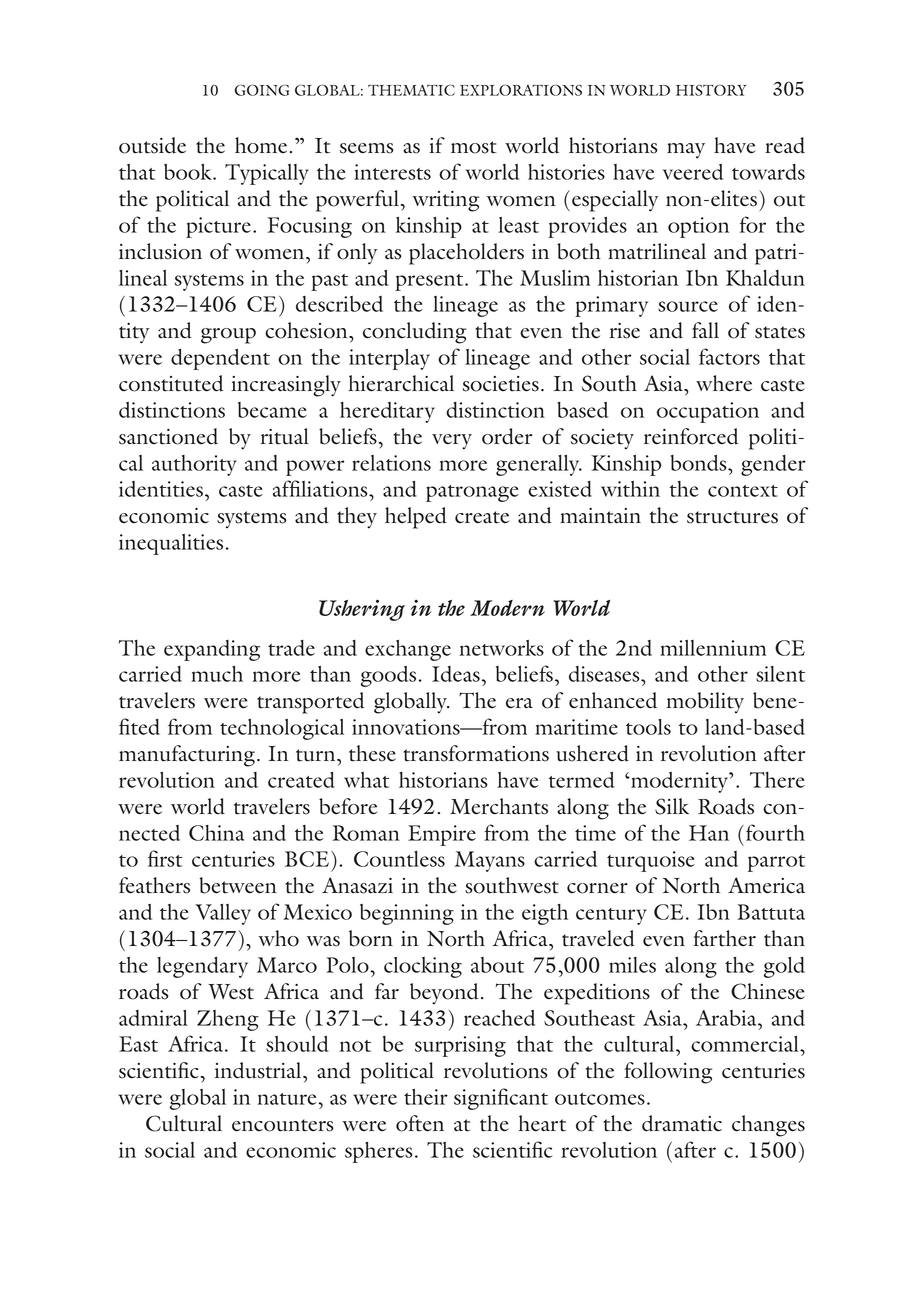  Describe the element at coordinates (682, 1123) in the image. I see `dramatic` at that location.
